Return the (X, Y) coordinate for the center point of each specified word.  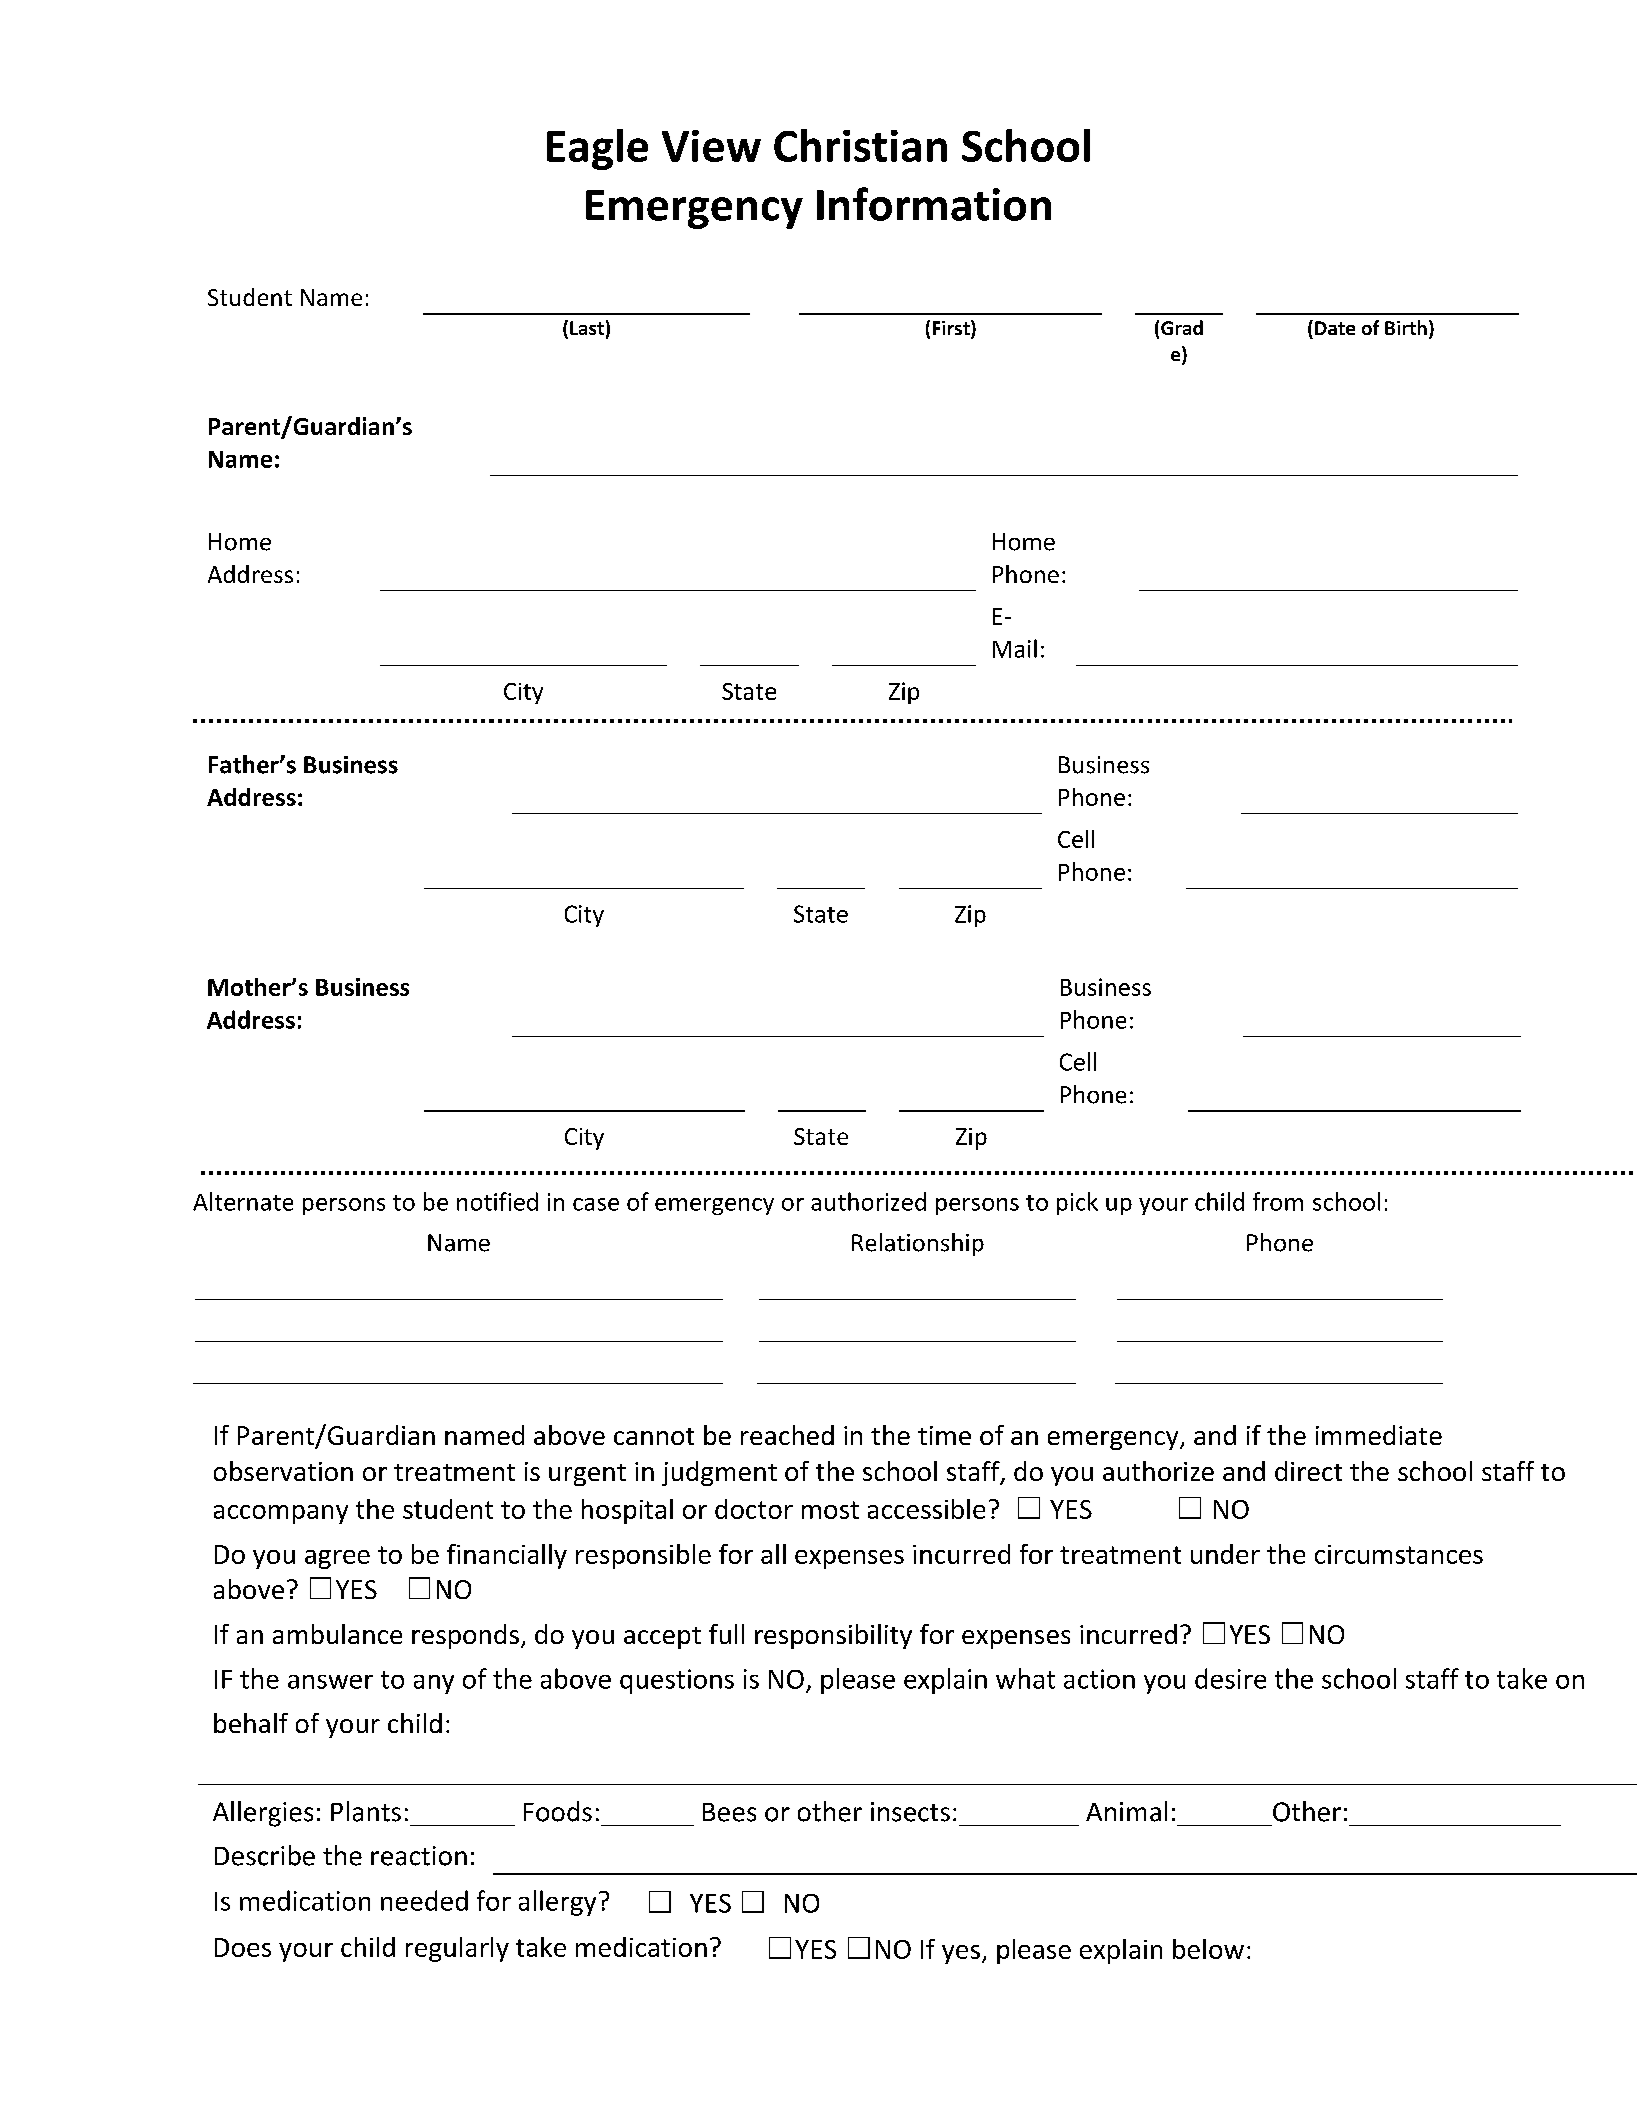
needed (424, 1900)
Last (587, 328)
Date (1335, 328)
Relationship (918, 1244)
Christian (860, 145)
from (1278, 1201)
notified (497, 1201)
